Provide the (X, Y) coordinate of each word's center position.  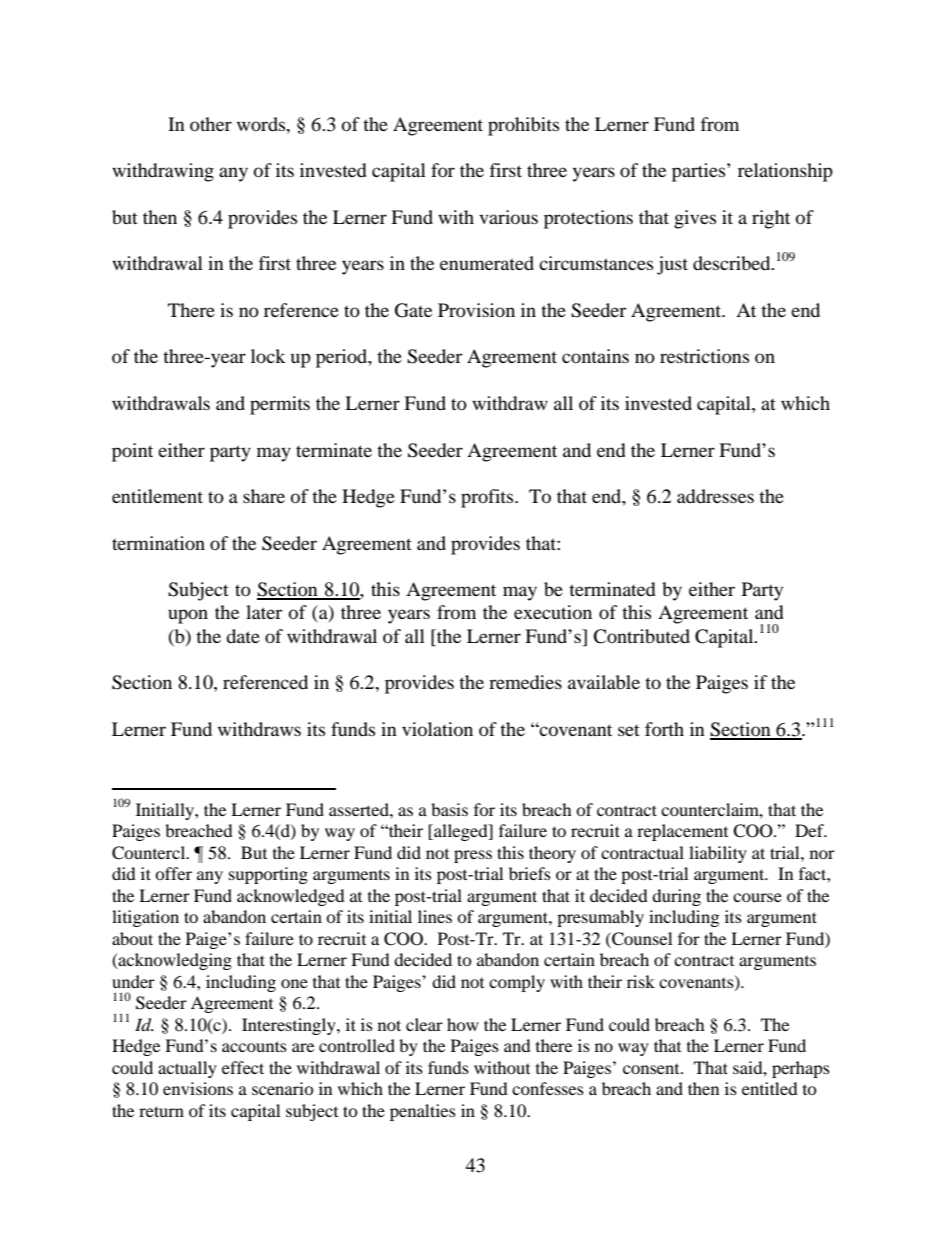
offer (173, 873)
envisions (198, 1088)
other (211, 124)
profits (488, 498)
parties (700, 172)
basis (449, 809)
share (264, 496)
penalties (423, 1112)
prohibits (523, 126)
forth (664, 729)
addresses (715, 496)
